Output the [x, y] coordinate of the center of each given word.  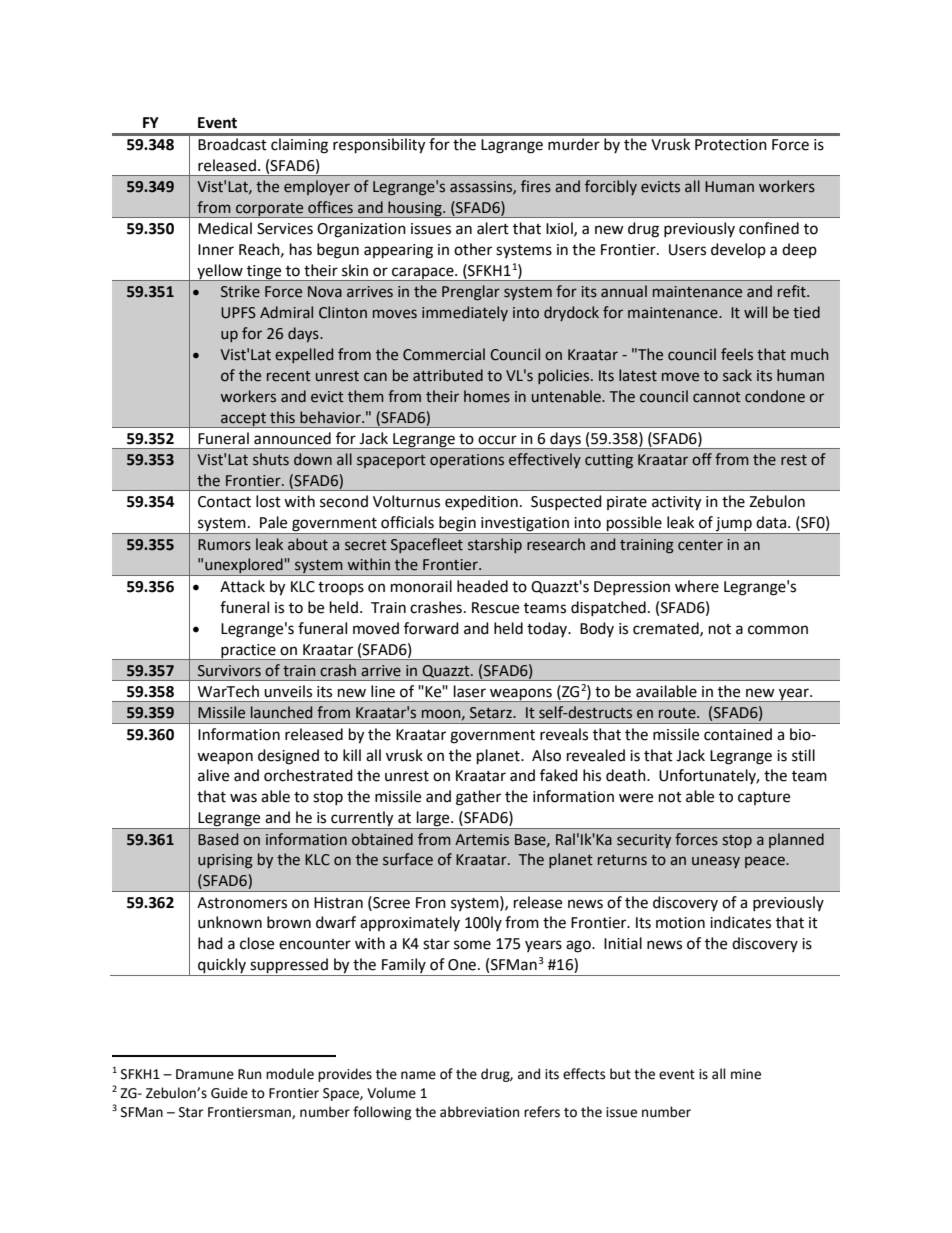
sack [737, 375]
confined [769, 228]
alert [493, 228]
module [290, 1074]
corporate [270, 210]
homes [487, 396]
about [308, 544]
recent [289, 376]
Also [546, 755]
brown [289, 922]
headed [482, 586]
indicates [740, 922]
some [472, 945]
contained [738, 734]
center [700, 545]
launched [281, 712]
